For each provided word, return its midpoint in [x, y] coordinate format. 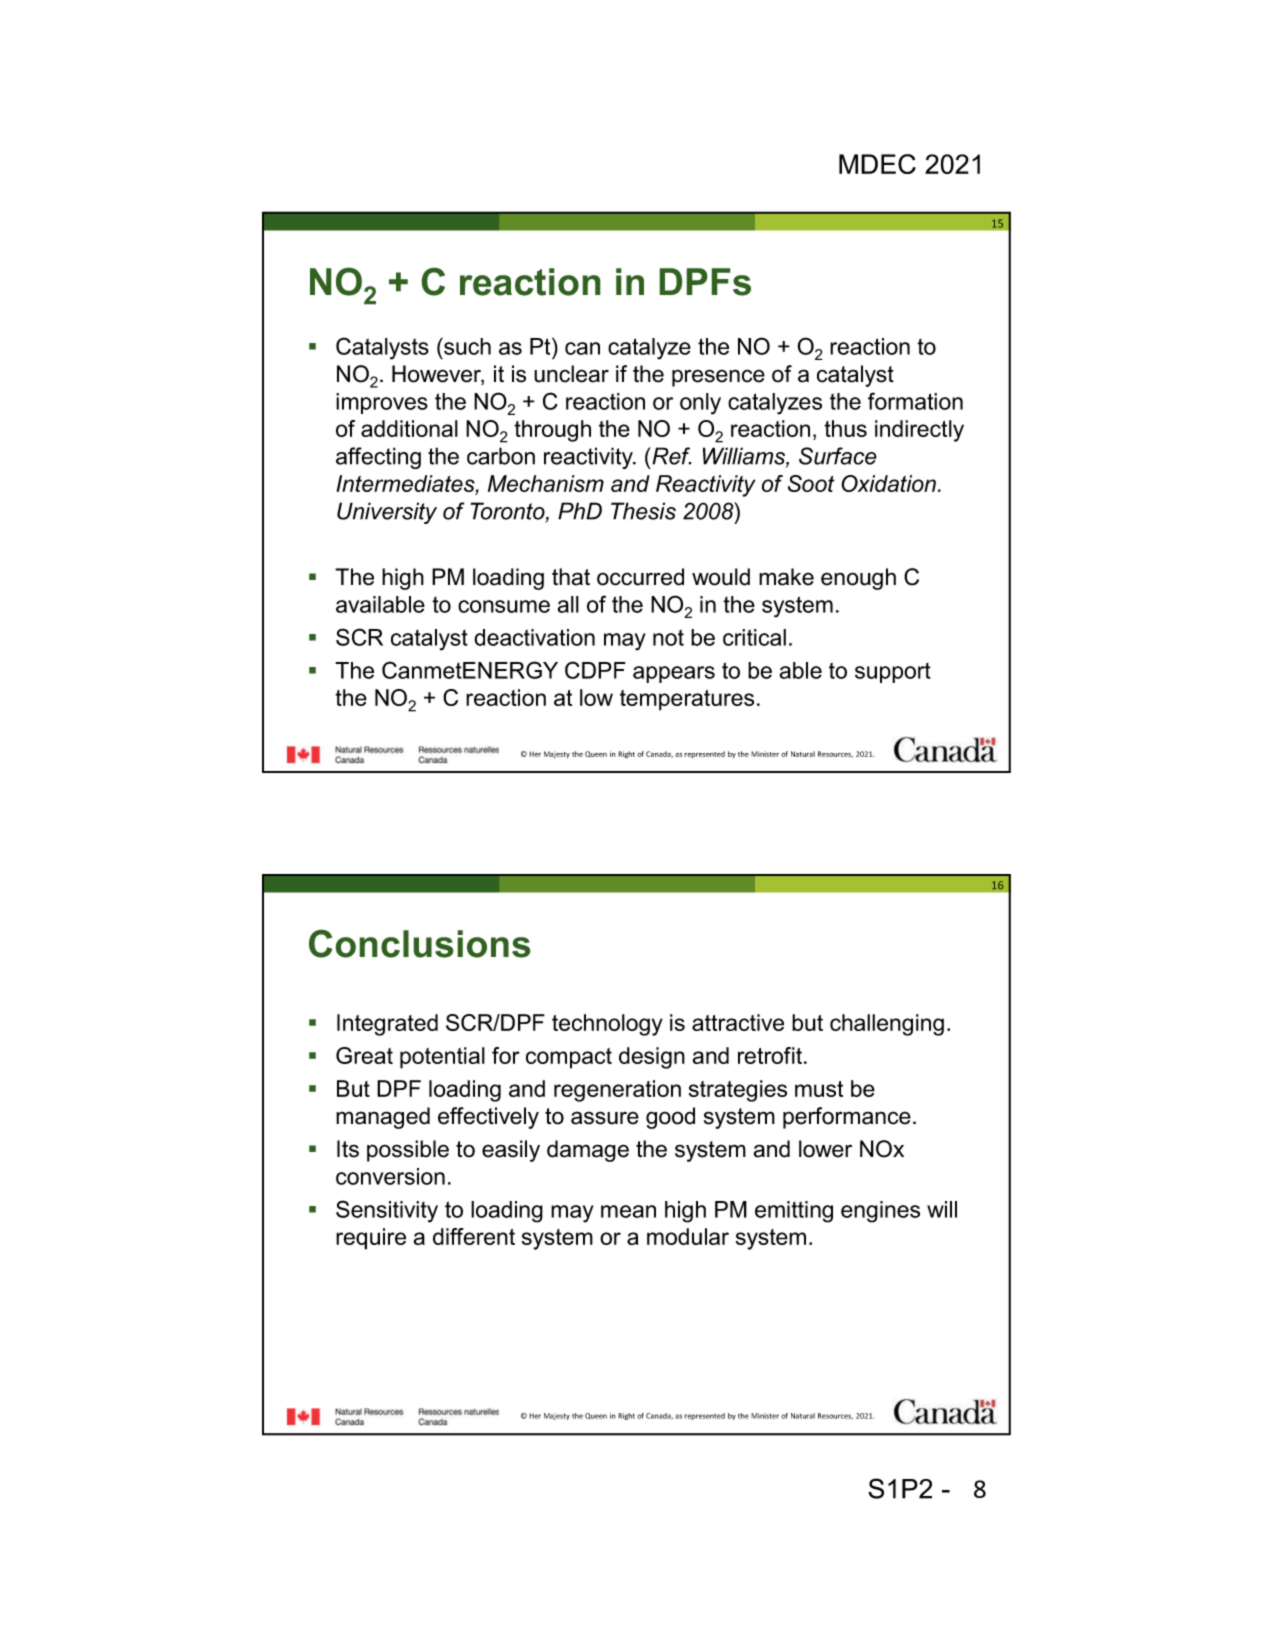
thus [845, 428]
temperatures [687, 700]
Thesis [643, 511]
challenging [887, 1025]
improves [382, 403]
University [387, 513]
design [652, 1058]
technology [607, 1025]
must [819, 1089]
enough [858, 579]
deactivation [534, 637]
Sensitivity [387, 1211]
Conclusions [420, 943]
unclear [571, 374]
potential [442, 1058]
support [893, 673]
